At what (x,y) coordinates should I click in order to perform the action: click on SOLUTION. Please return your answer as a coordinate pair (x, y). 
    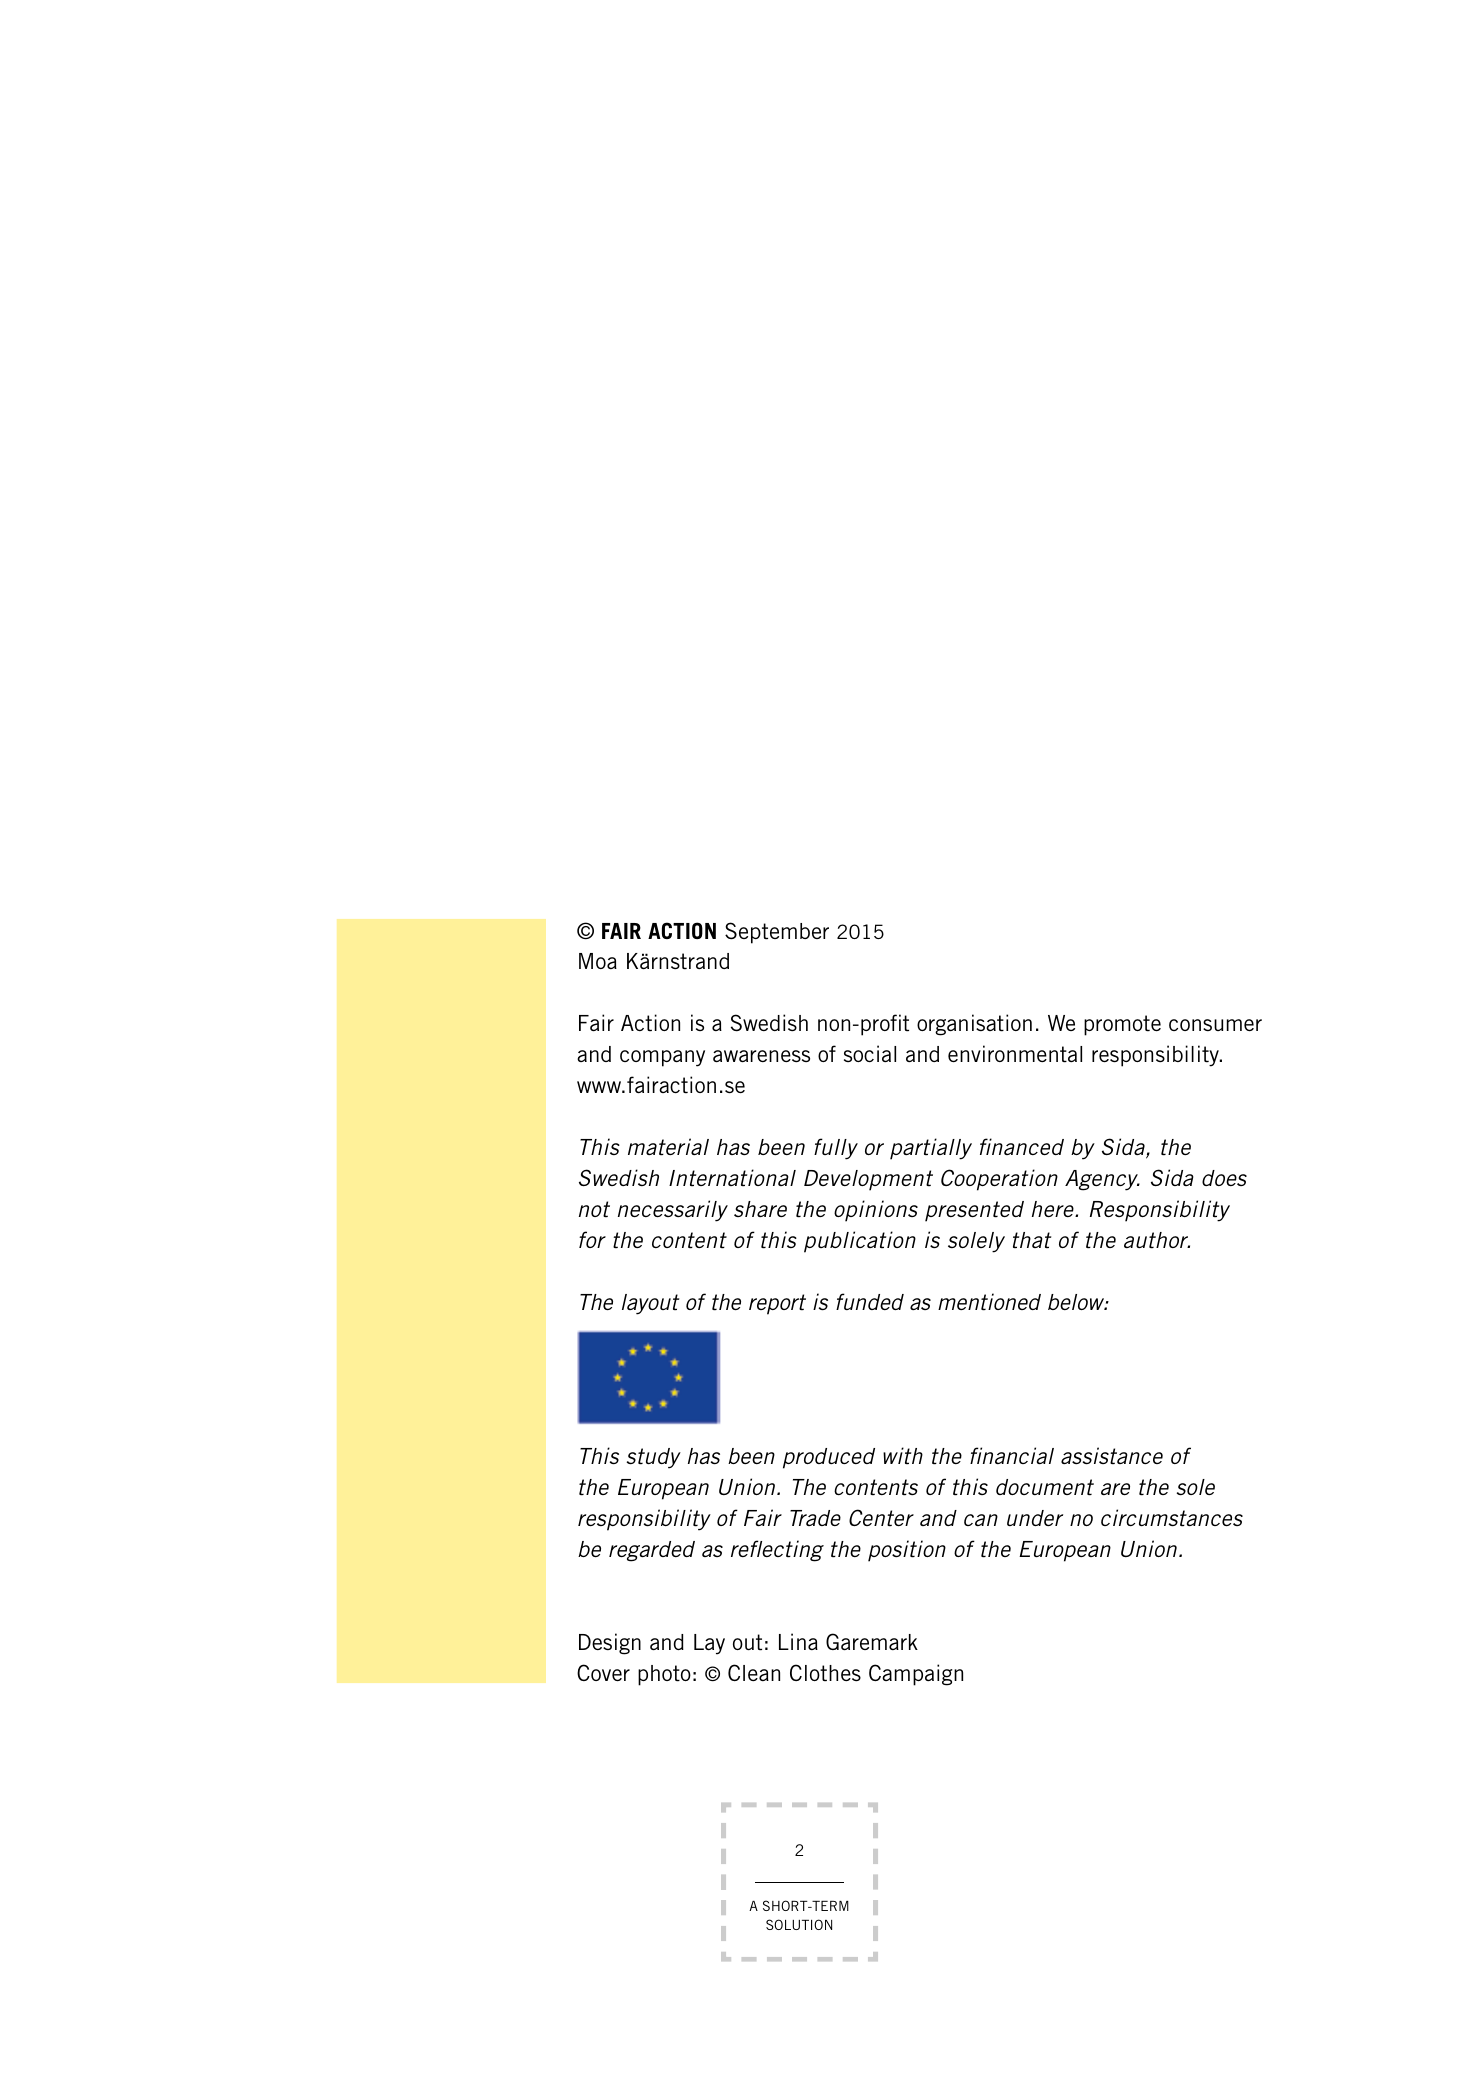
    Looking at the image, I should click on (799, 1924).
